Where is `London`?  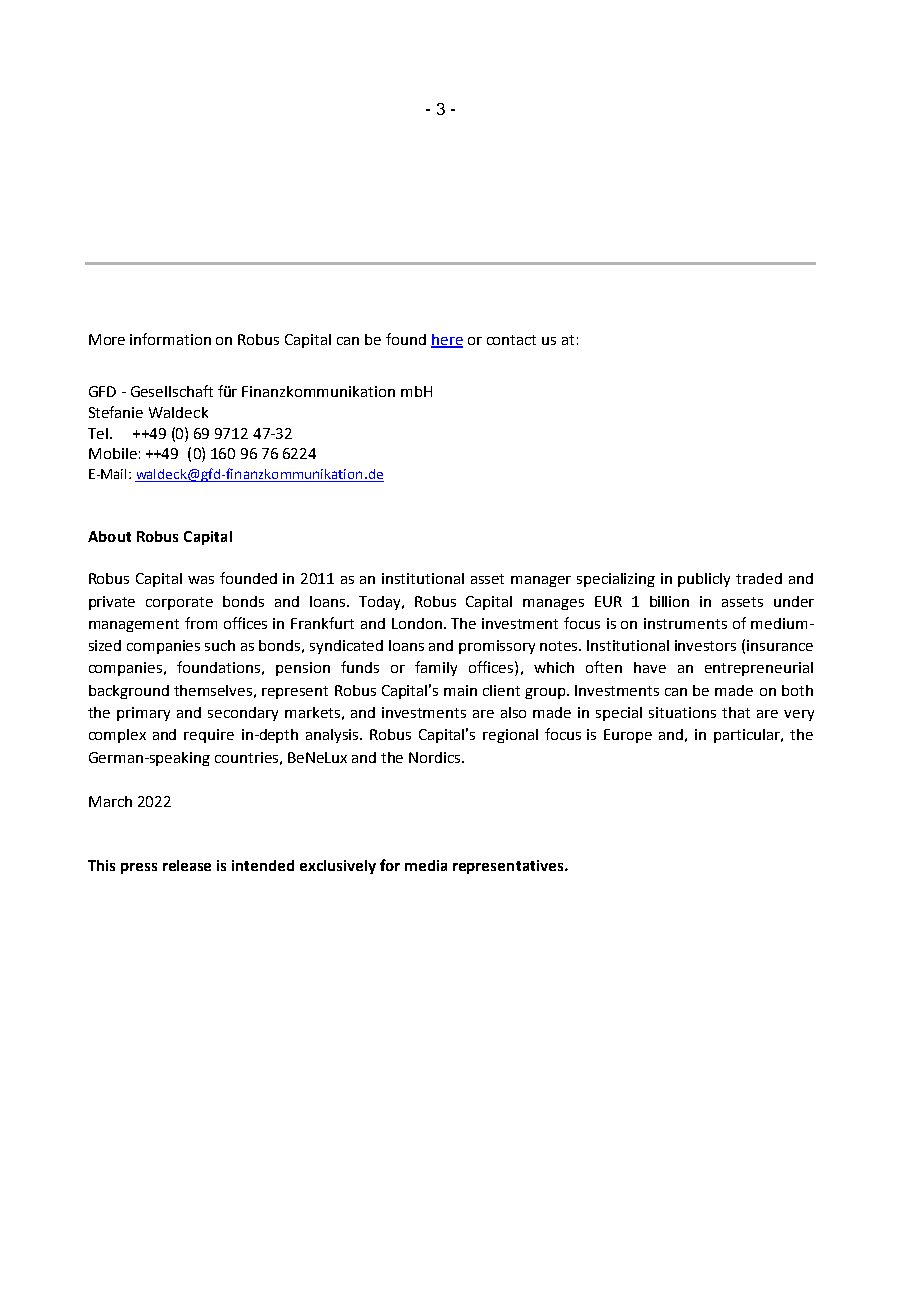 London is located at coordinates (417, 623).
